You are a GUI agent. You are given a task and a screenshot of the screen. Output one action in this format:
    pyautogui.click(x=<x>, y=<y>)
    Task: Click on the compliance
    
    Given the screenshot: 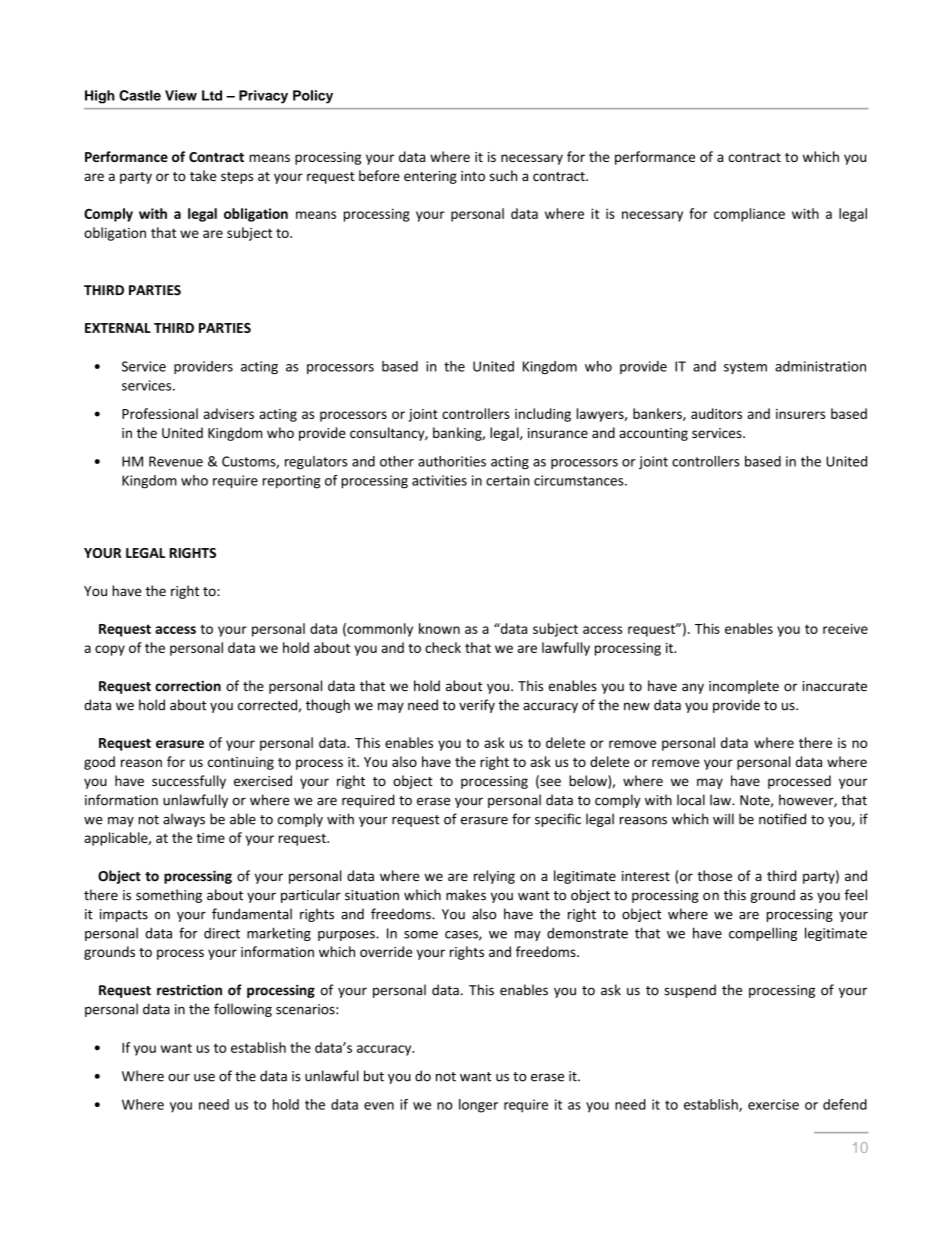 What is the action you would take?
    pyautogui.click(x=749, y=215)
